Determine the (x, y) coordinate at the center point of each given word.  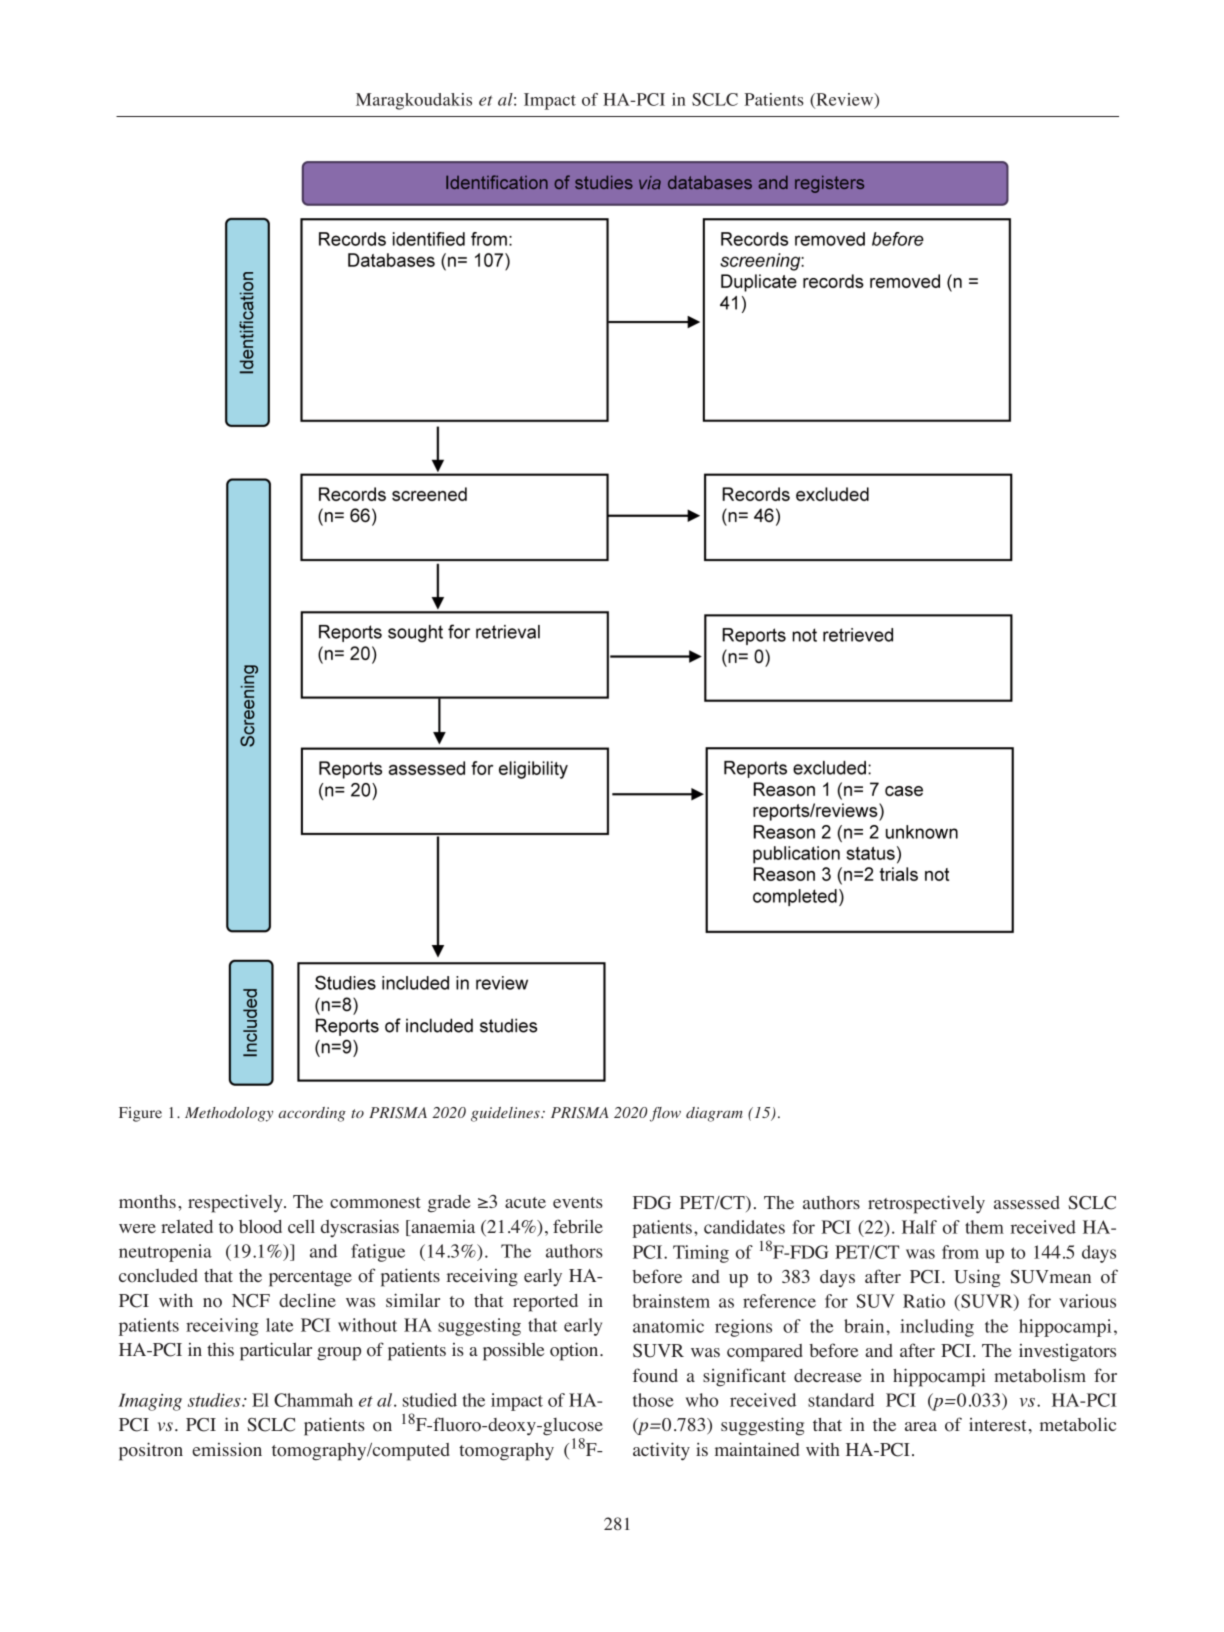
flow (665, 1114)
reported (545, 1303)
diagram (714, 1114)
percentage (310, 1279)
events (578, 1202)
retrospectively (926, 1204)
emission (227, 1450)
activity (661, 1451)
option (575, 1351)
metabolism (1040, 1375)
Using (977, 1278)
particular (276, 1351)
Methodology (229, 1114)
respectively (236, 1203)
